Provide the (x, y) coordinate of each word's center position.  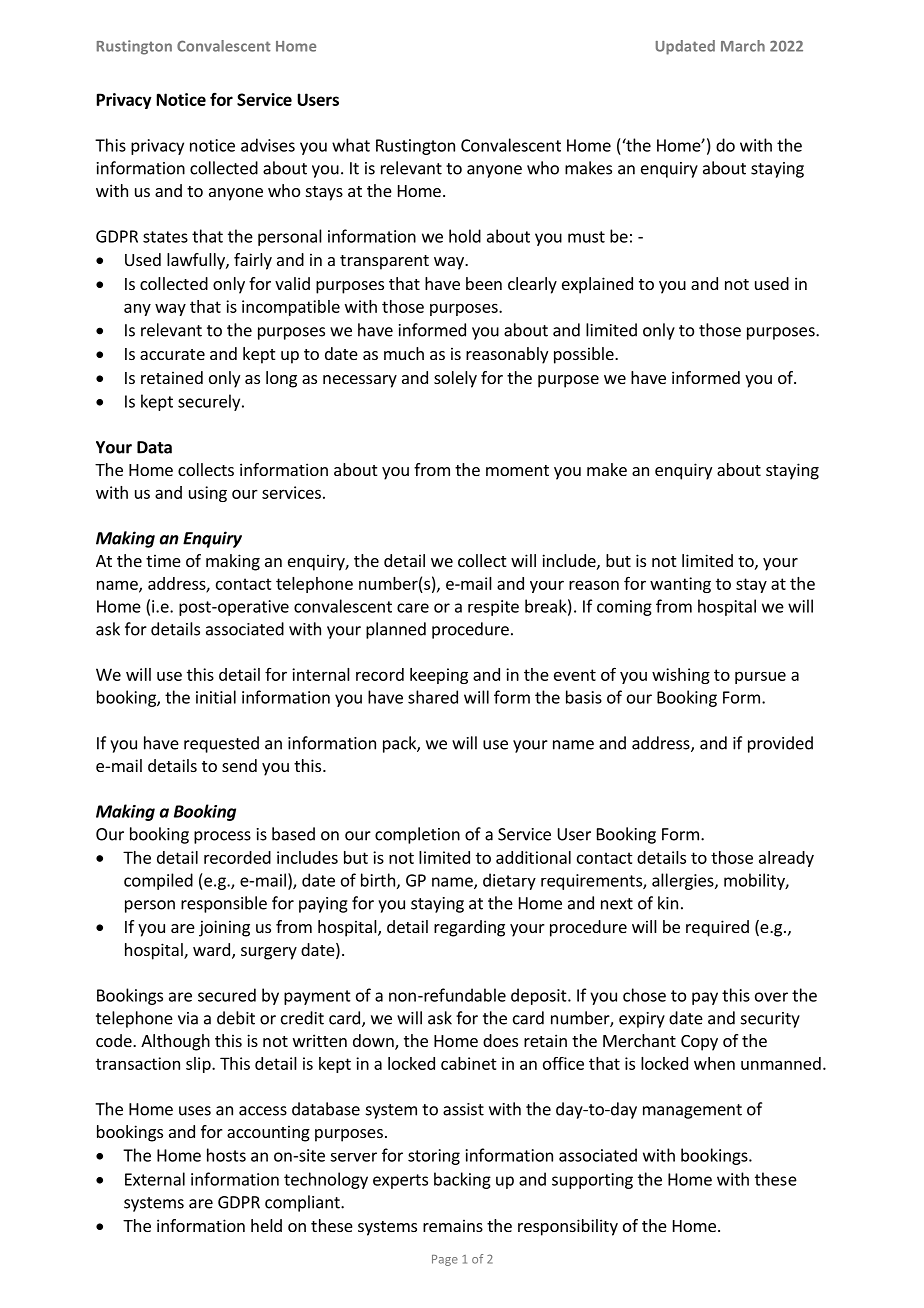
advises (268, 145)
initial (216, 697)
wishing (681, 676)
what (351, 145)
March (743, 46)
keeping (439, 676)
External (155, 1179)
